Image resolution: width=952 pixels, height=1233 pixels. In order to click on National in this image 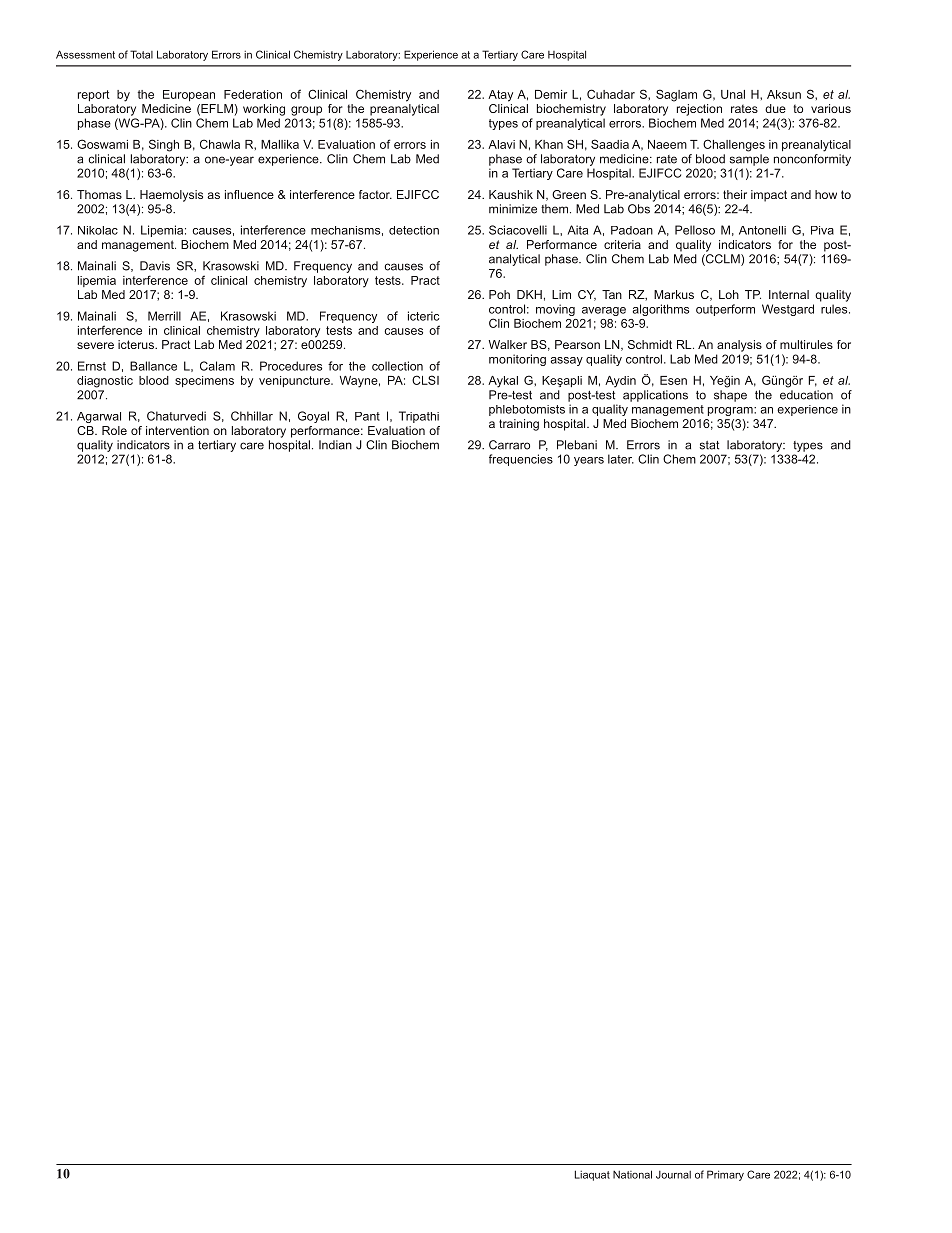, I will do `click(632, 1174)`.
